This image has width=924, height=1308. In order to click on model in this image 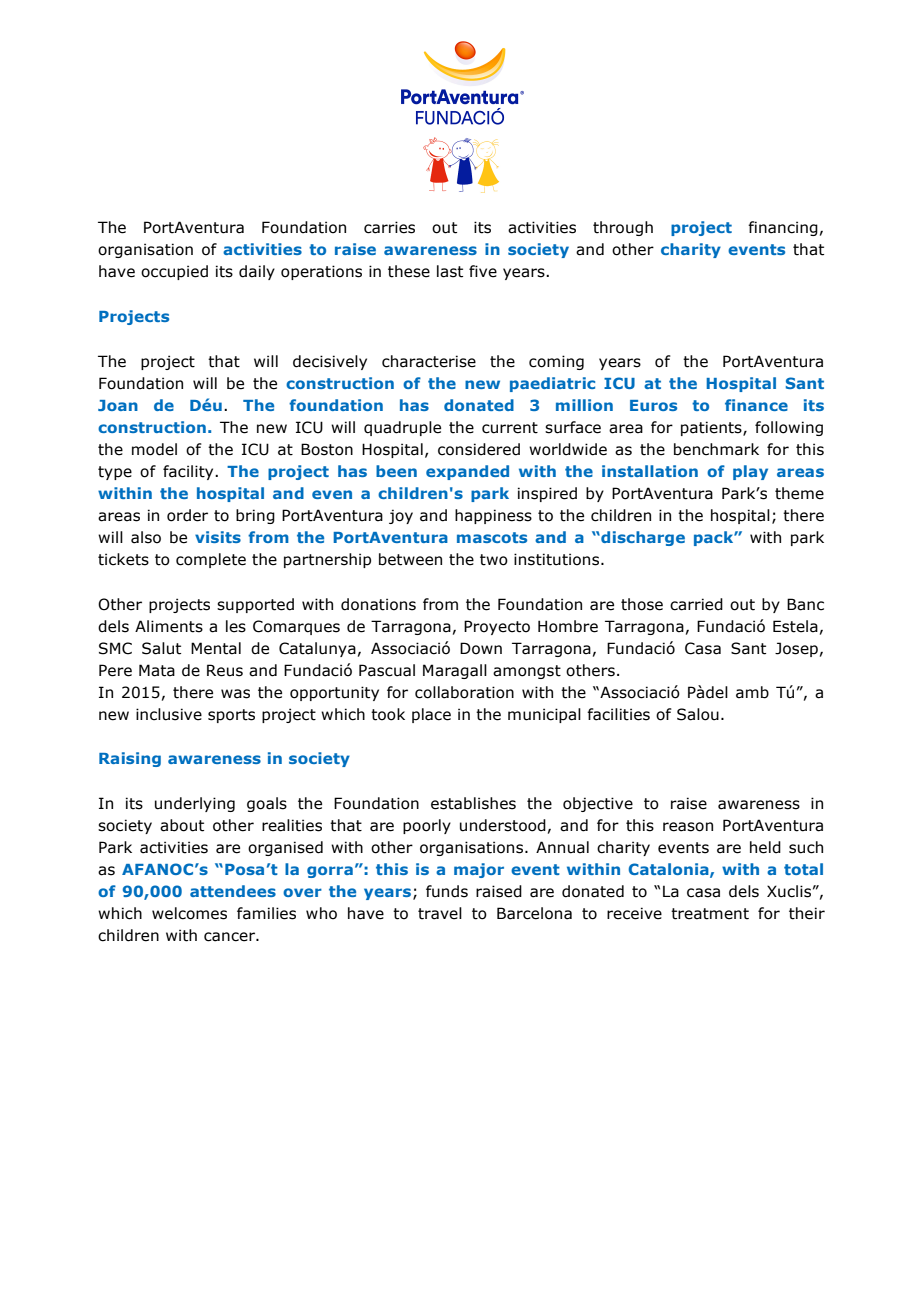, I will do `click(154, 449)`.
